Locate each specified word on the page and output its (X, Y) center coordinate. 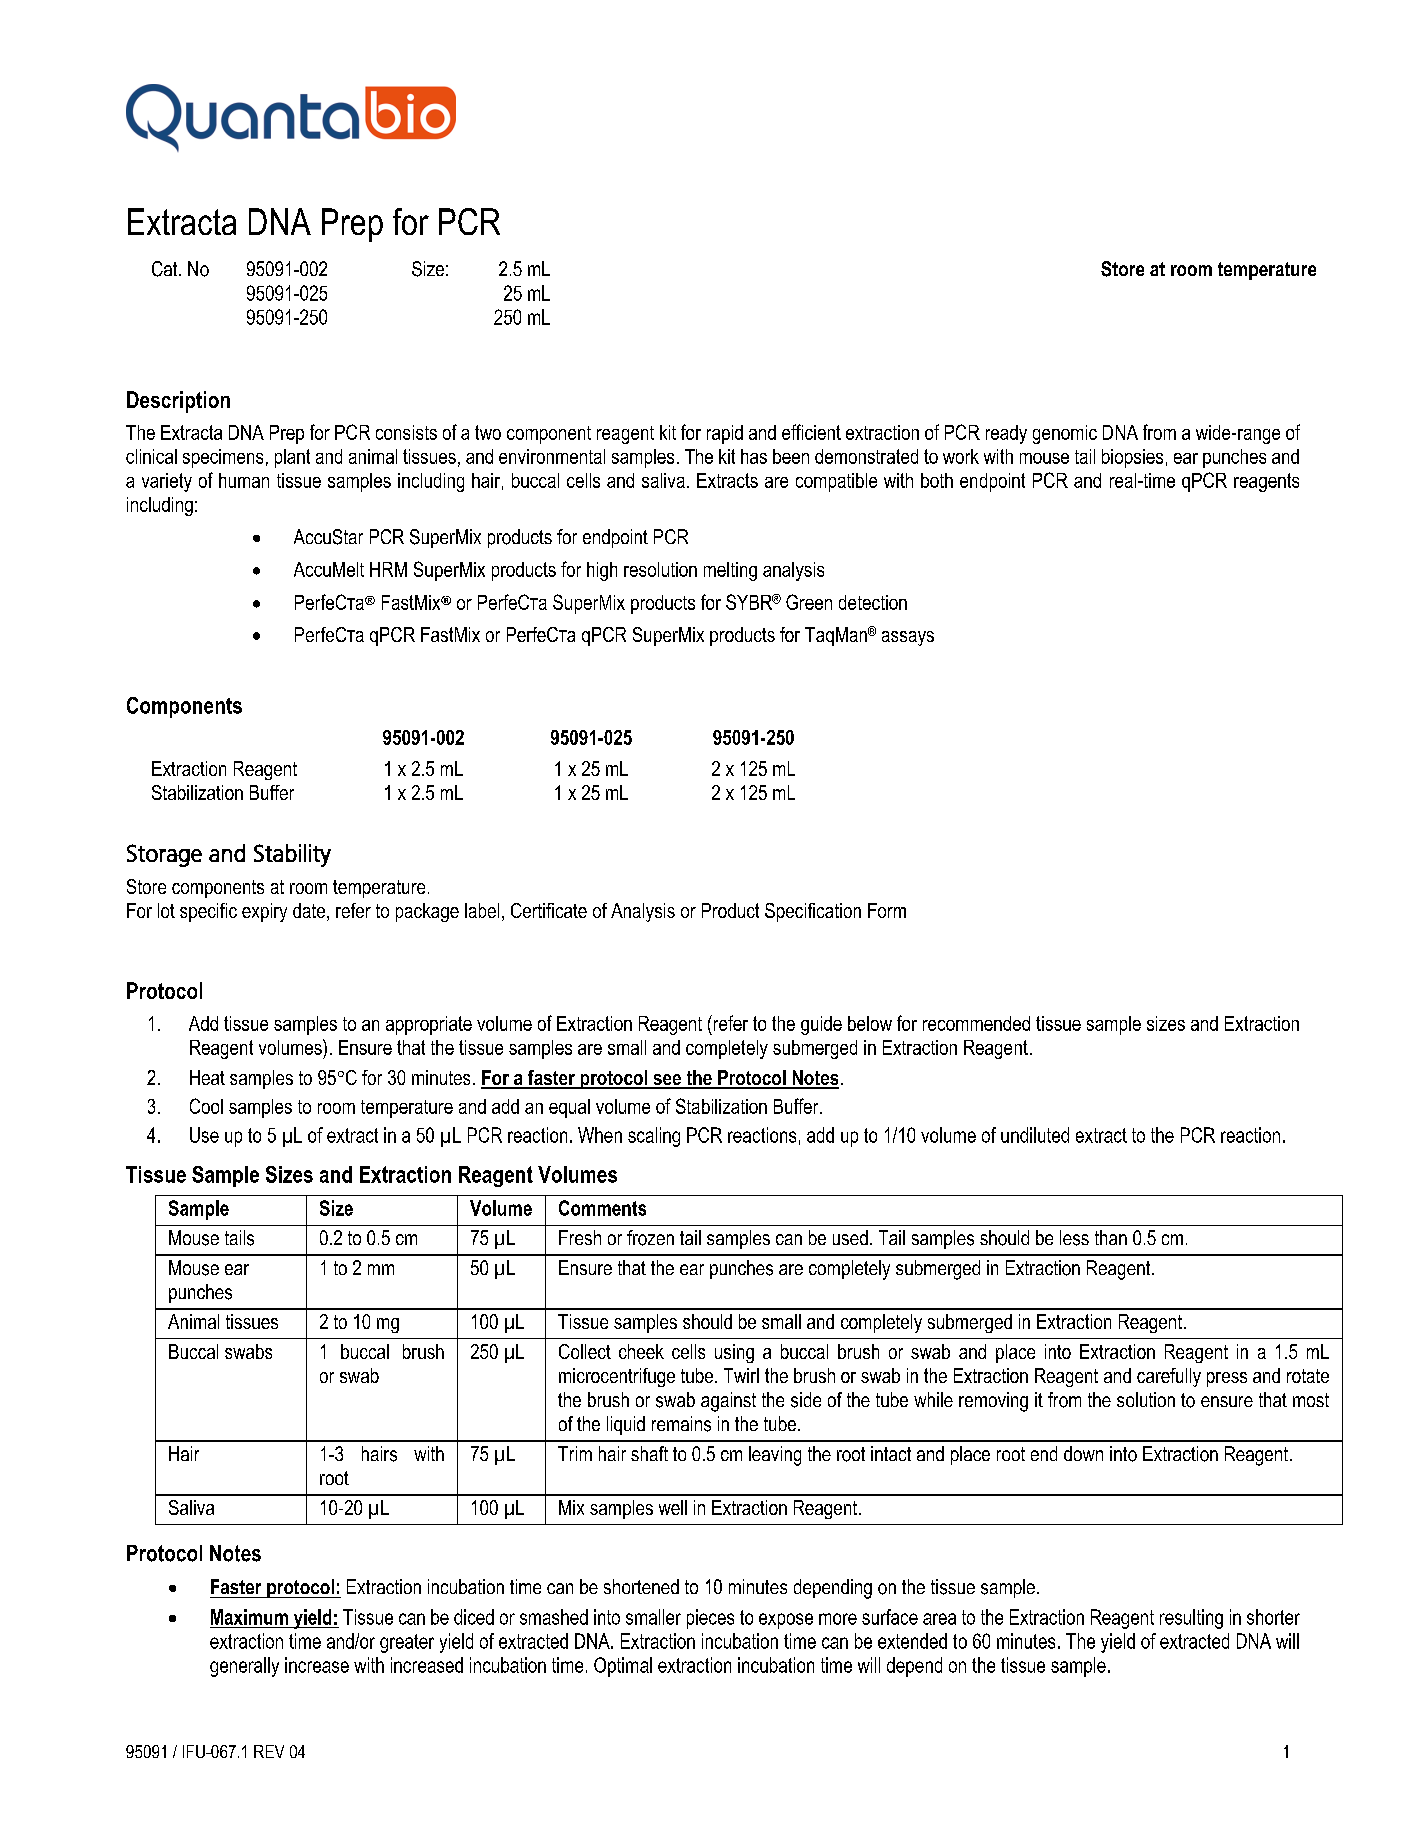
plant (292, 458)
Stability (292, 855)
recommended (976, 1023)
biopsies (1132, 458)
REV (269, 1751)
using (734, 1353)
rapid (725, 434)
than (1111, 1237)
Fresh (580, 1237)
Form (887, 910)
